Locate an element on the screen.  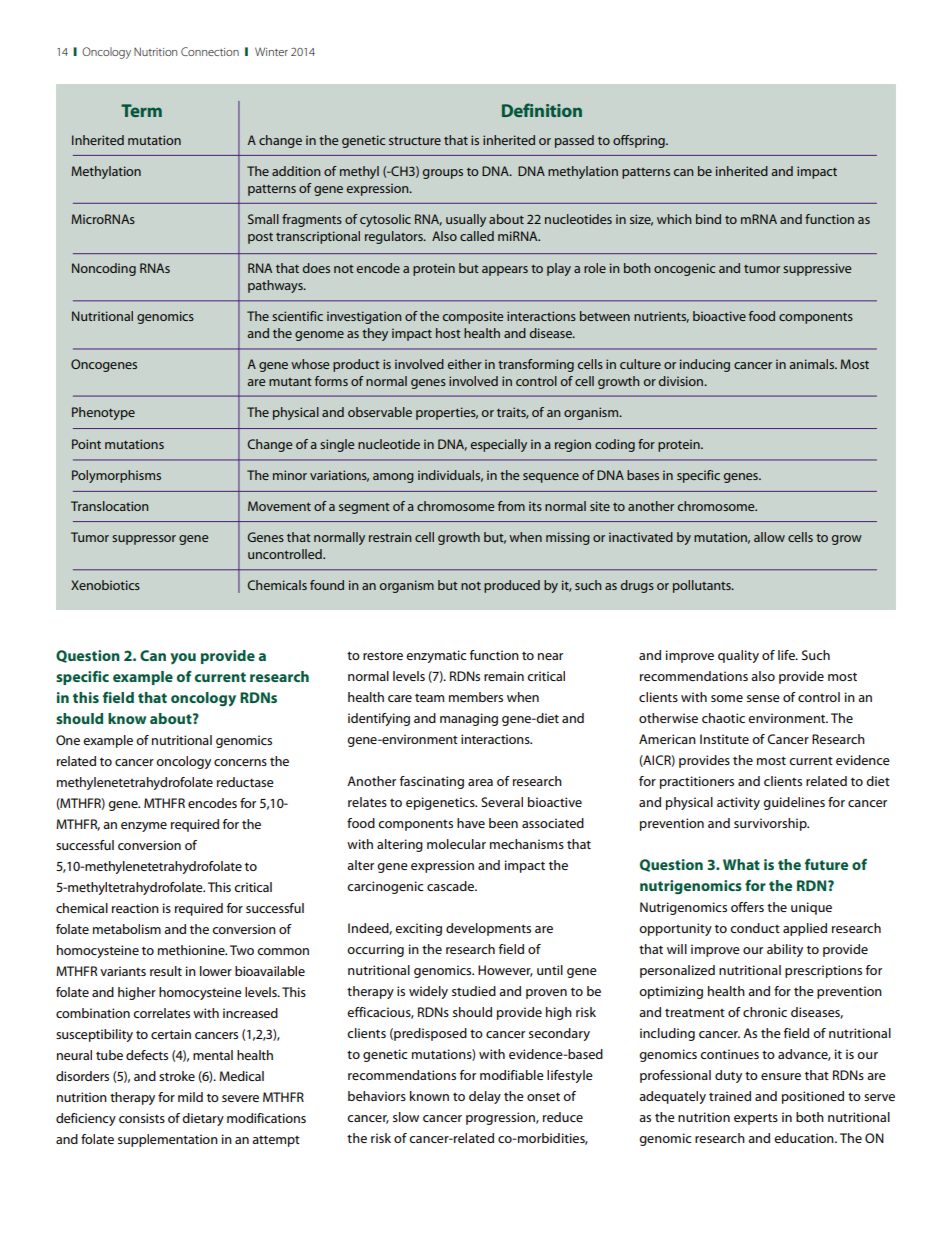
Xenobiotics is located at coordinates (105, 585).
